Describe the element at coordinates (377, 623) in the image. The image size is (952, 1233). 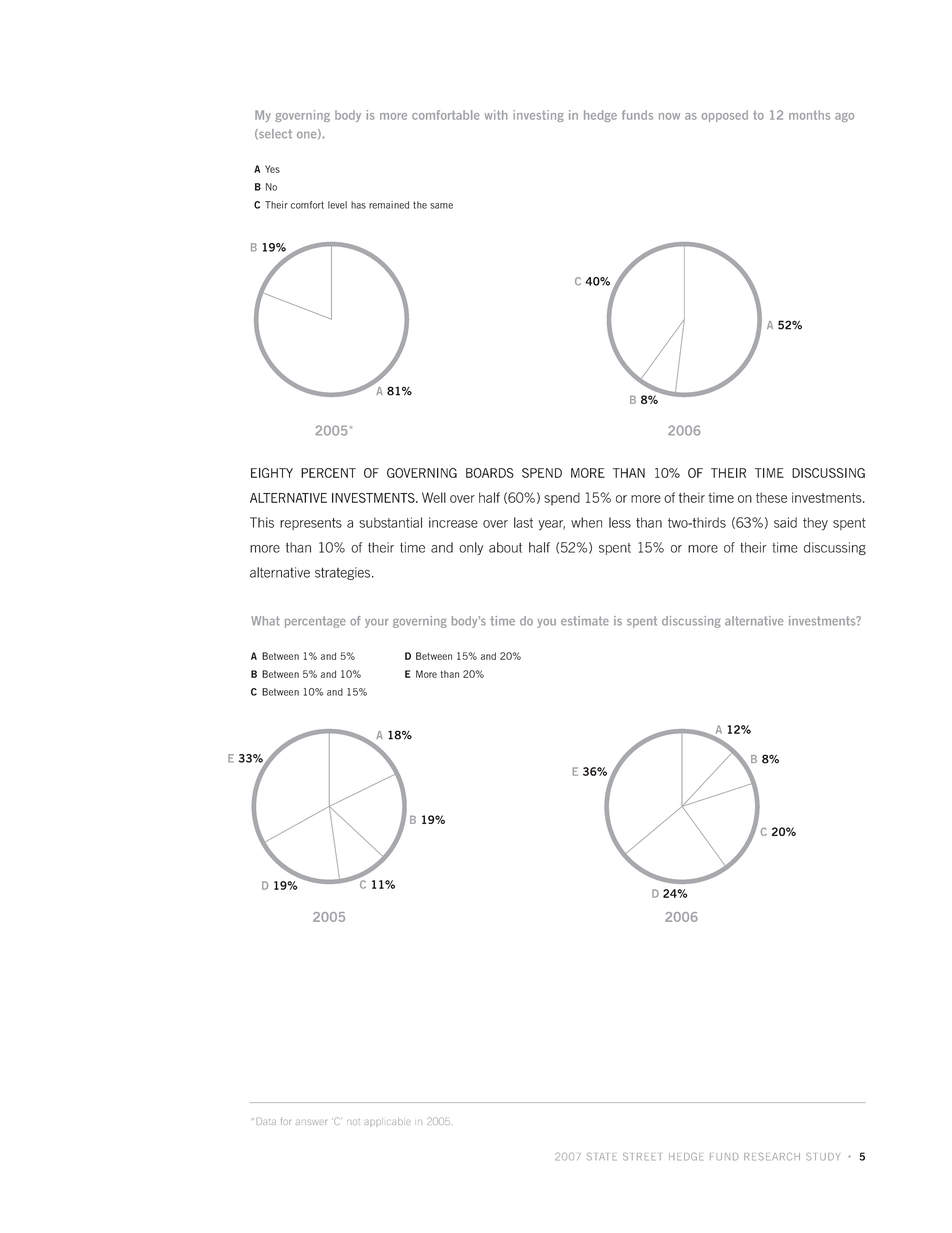
I see `your` at that location.
